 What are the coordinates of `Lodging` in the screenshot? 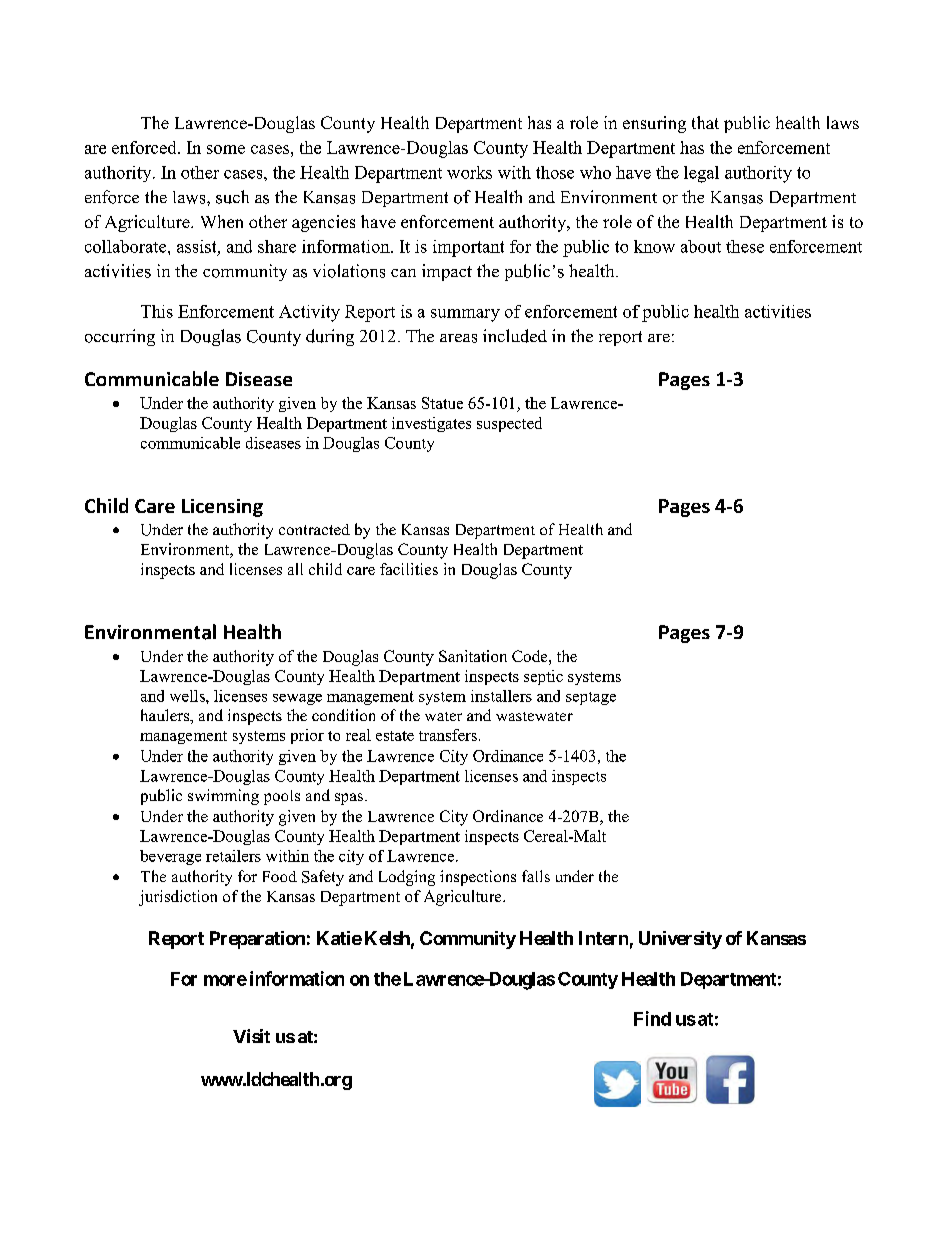 It's located at (407, 878).
